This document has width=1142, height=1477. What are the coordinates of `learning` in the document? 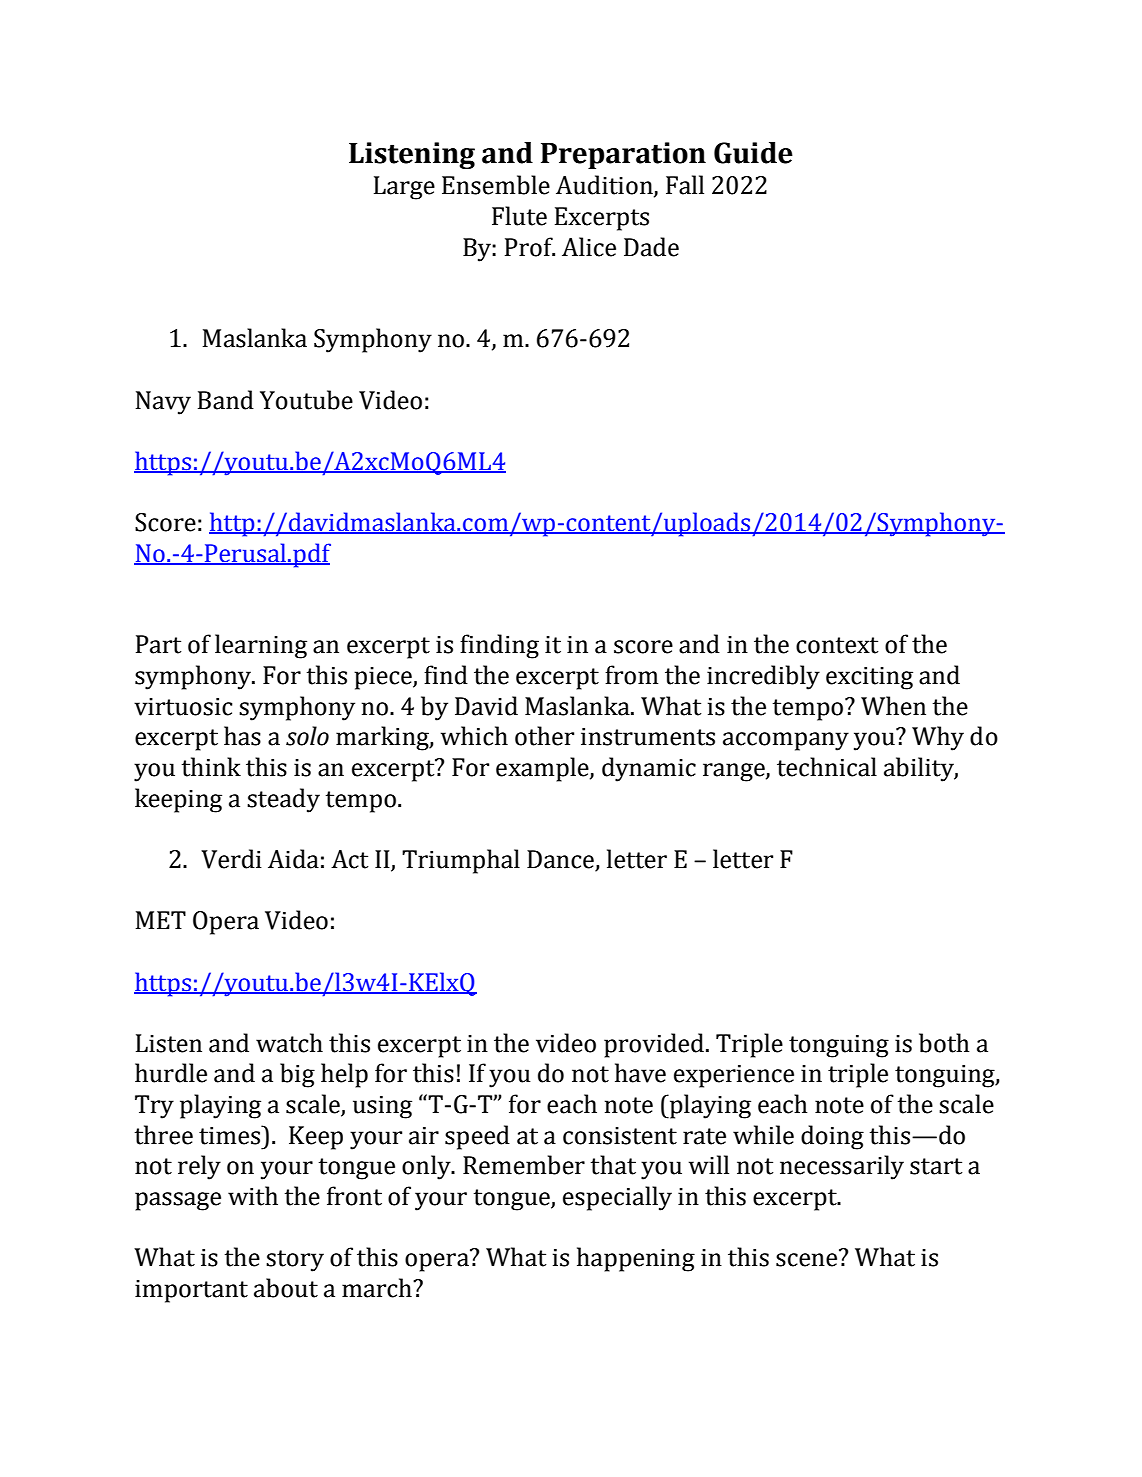 It's located at (261, 646).
